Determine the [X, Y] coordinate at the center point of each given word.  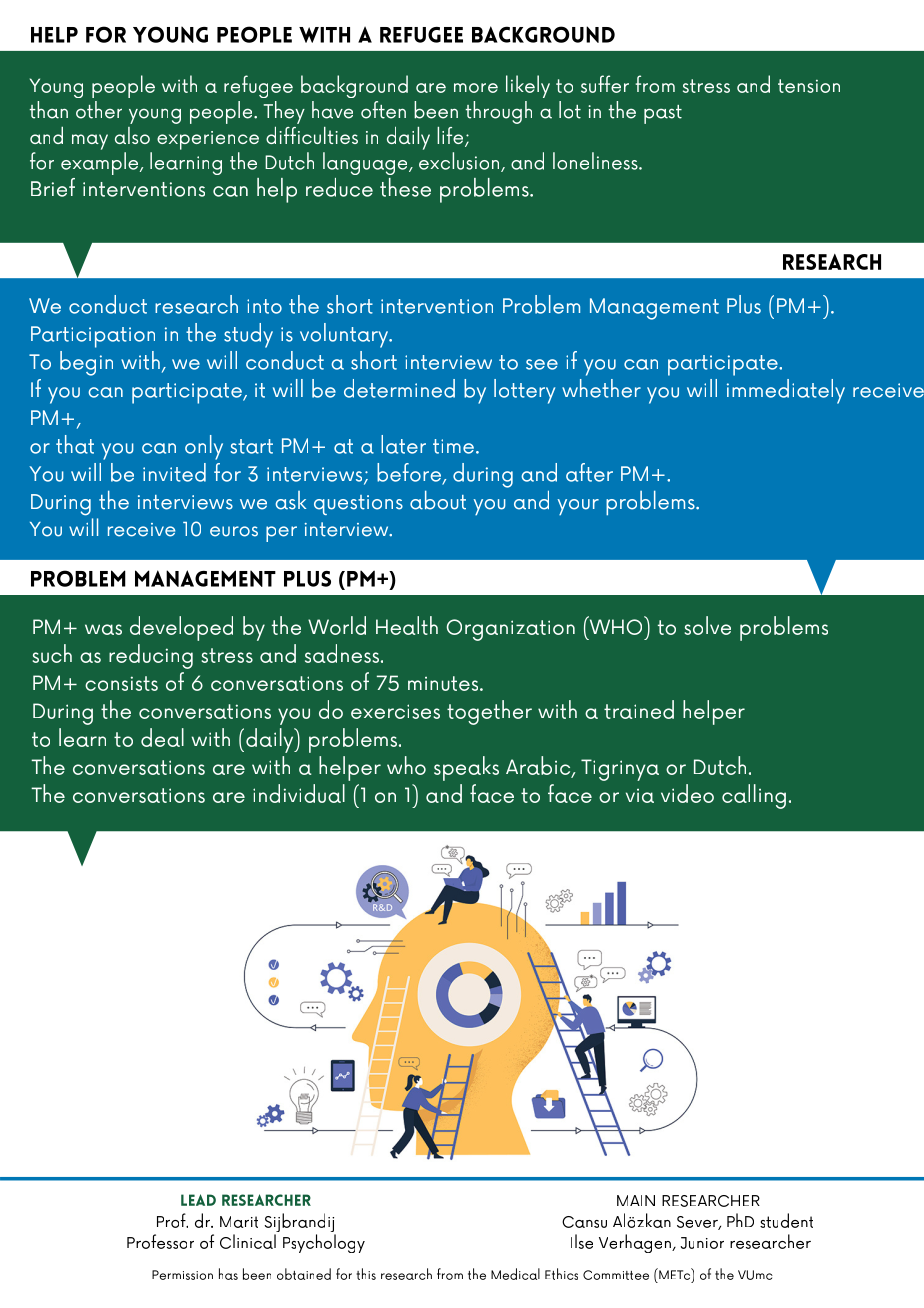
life [451, 137]
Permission [182, 1275]
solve [708, 625]
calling [754, 796]
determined [399, 388]
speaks [466, 768]
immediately [786, 391]
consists [121, 683]
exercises [395, 711]
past [663, 114]
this [366, 1274]
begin [86, 363]
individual [299, 793]
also [132, 135]
